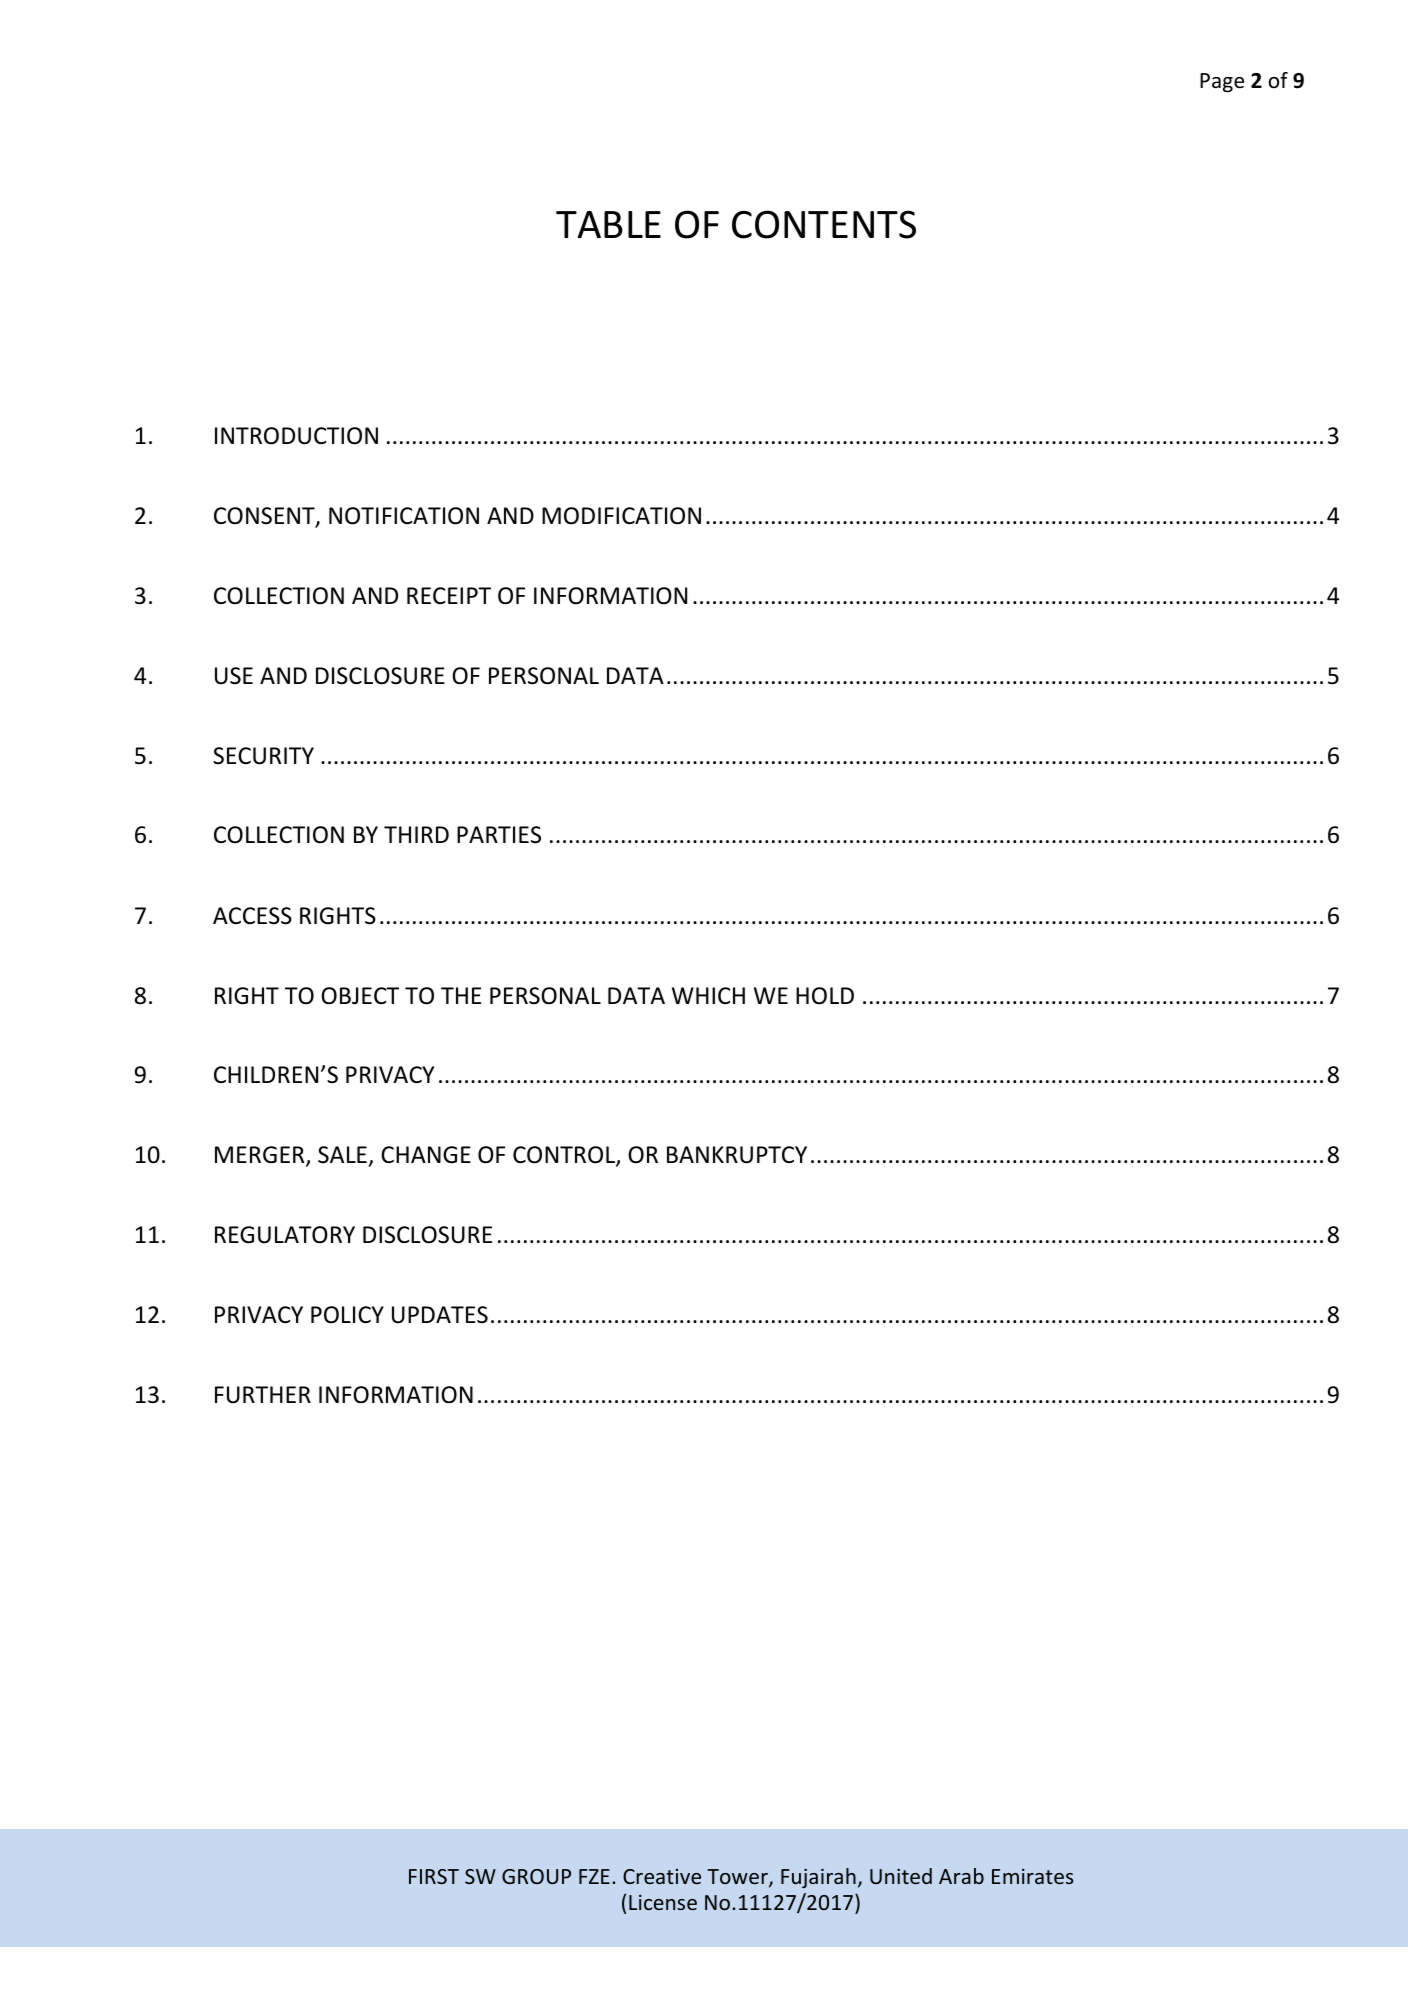 This screenshot has width=1408, height=1991. What do you see at coordinates (738, 1878) in the screenshot?
I see `Tower` at bounding box center [738, 1878].
